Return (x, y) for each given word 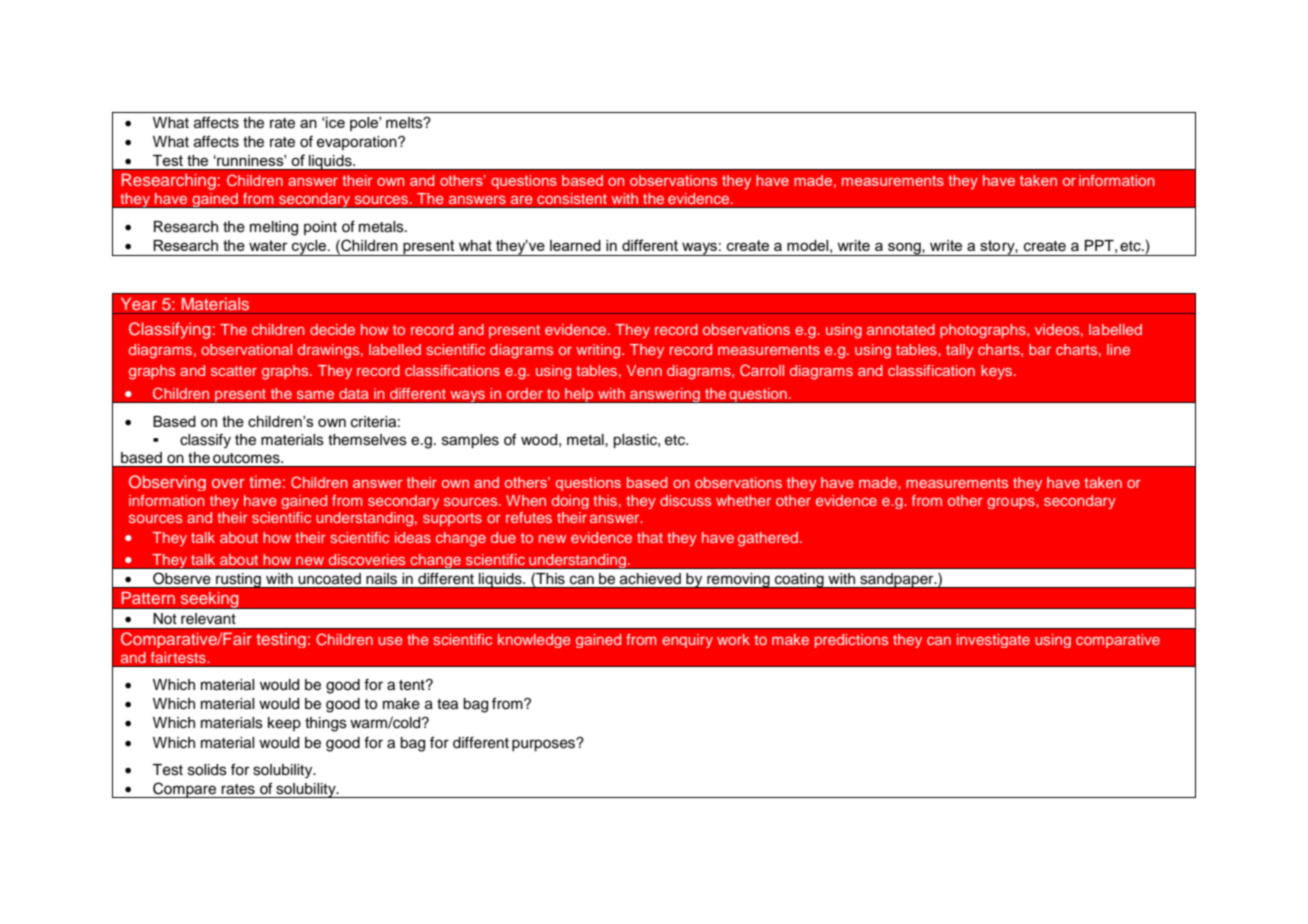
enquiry (687, 641)
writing (599, 351)
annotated (901, 329)
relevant (208, 619)
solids (207, 770)
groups (1012, 503)
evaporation (358, 143)
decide (332, 329)
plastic (636, 441)
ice (334, 122)
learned (575, 245)
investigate (993, 641)
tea (447, 704)
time (265, 482)
